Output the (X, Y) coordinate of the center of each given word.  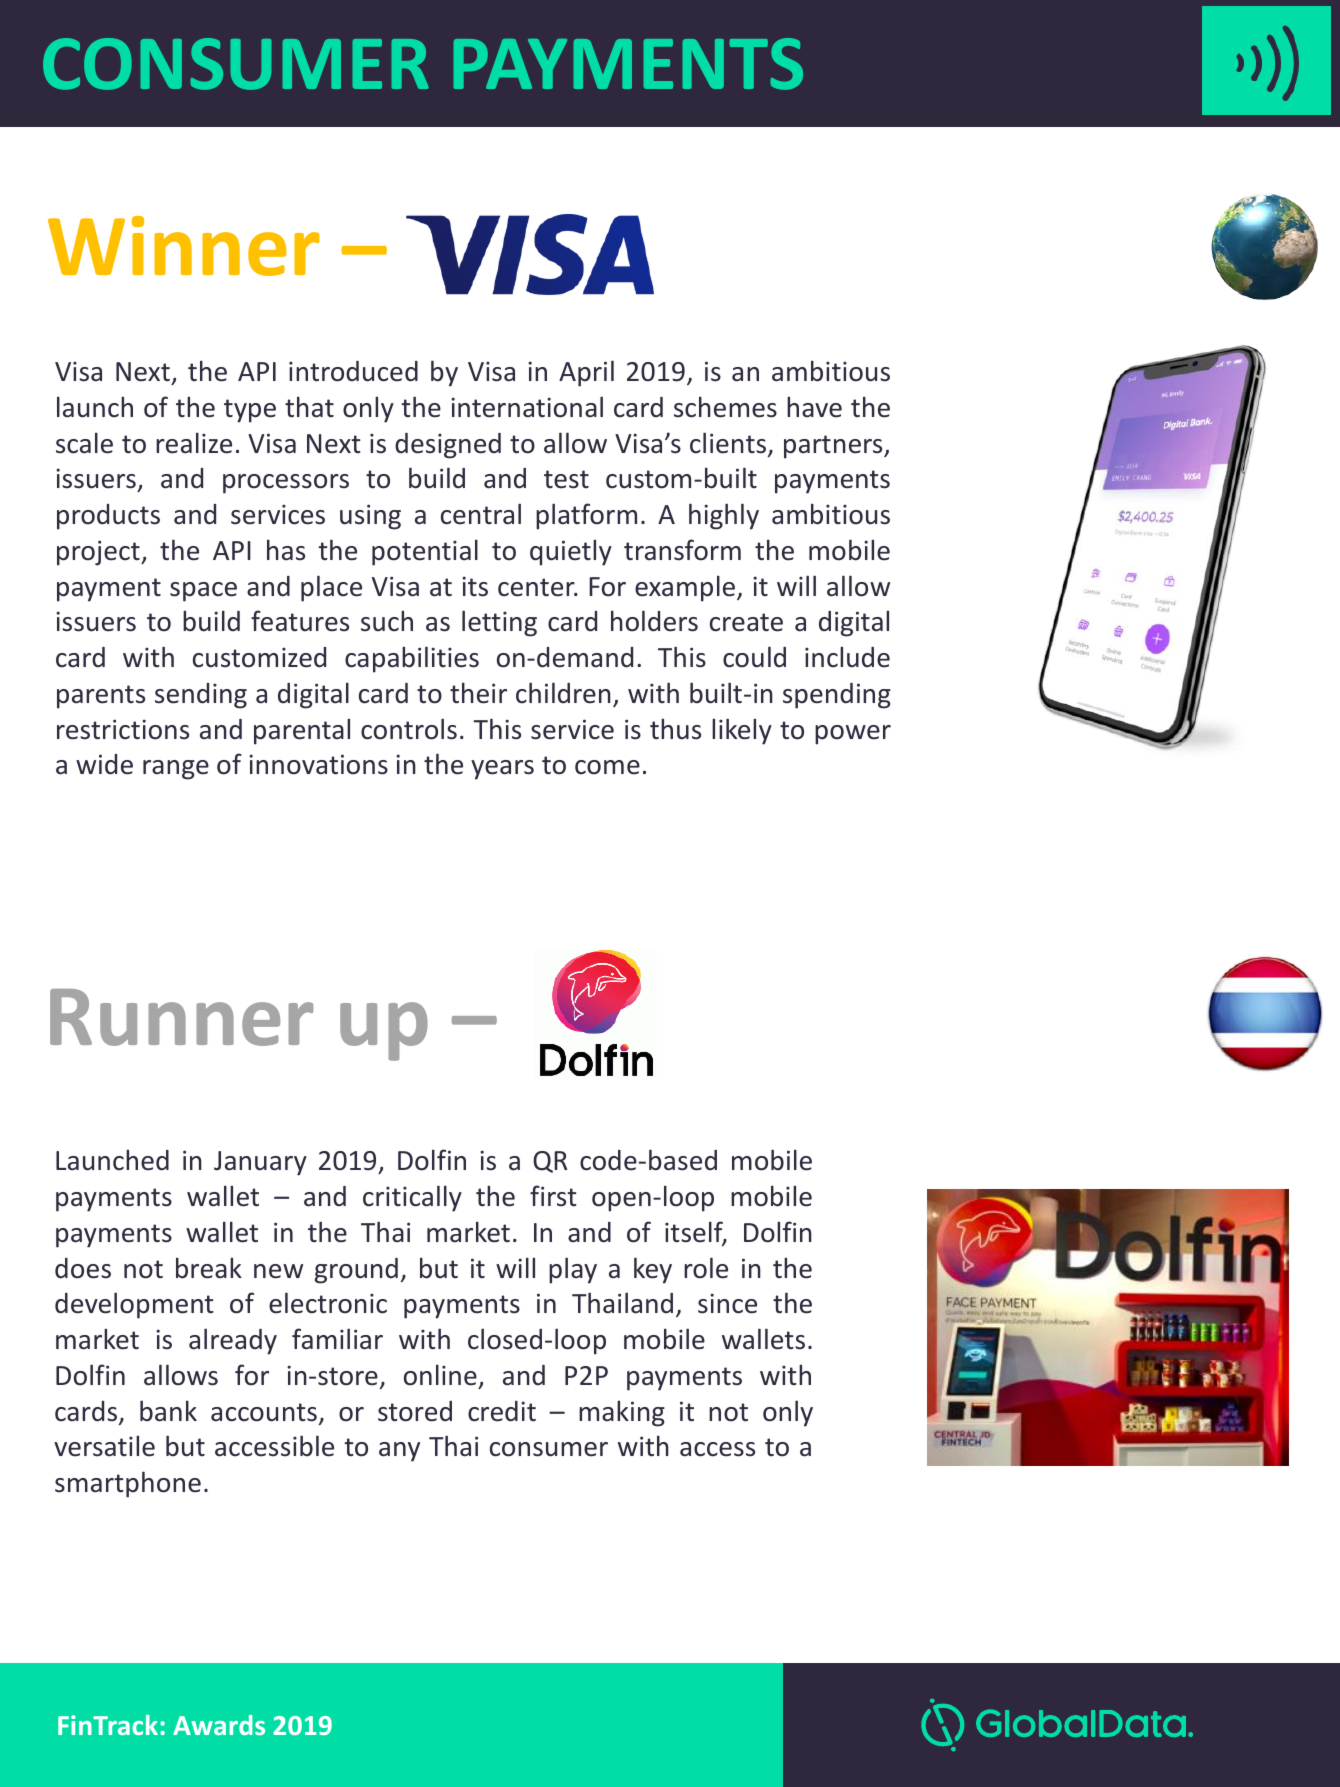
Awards (219, 1725)
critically (412, 1198)
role (706, 1268)
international (527, 407)
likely (742, 731)
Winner (184, 246)
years (502, 770)
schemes (725, 407)
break (209, 1268)
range (176, 770)
